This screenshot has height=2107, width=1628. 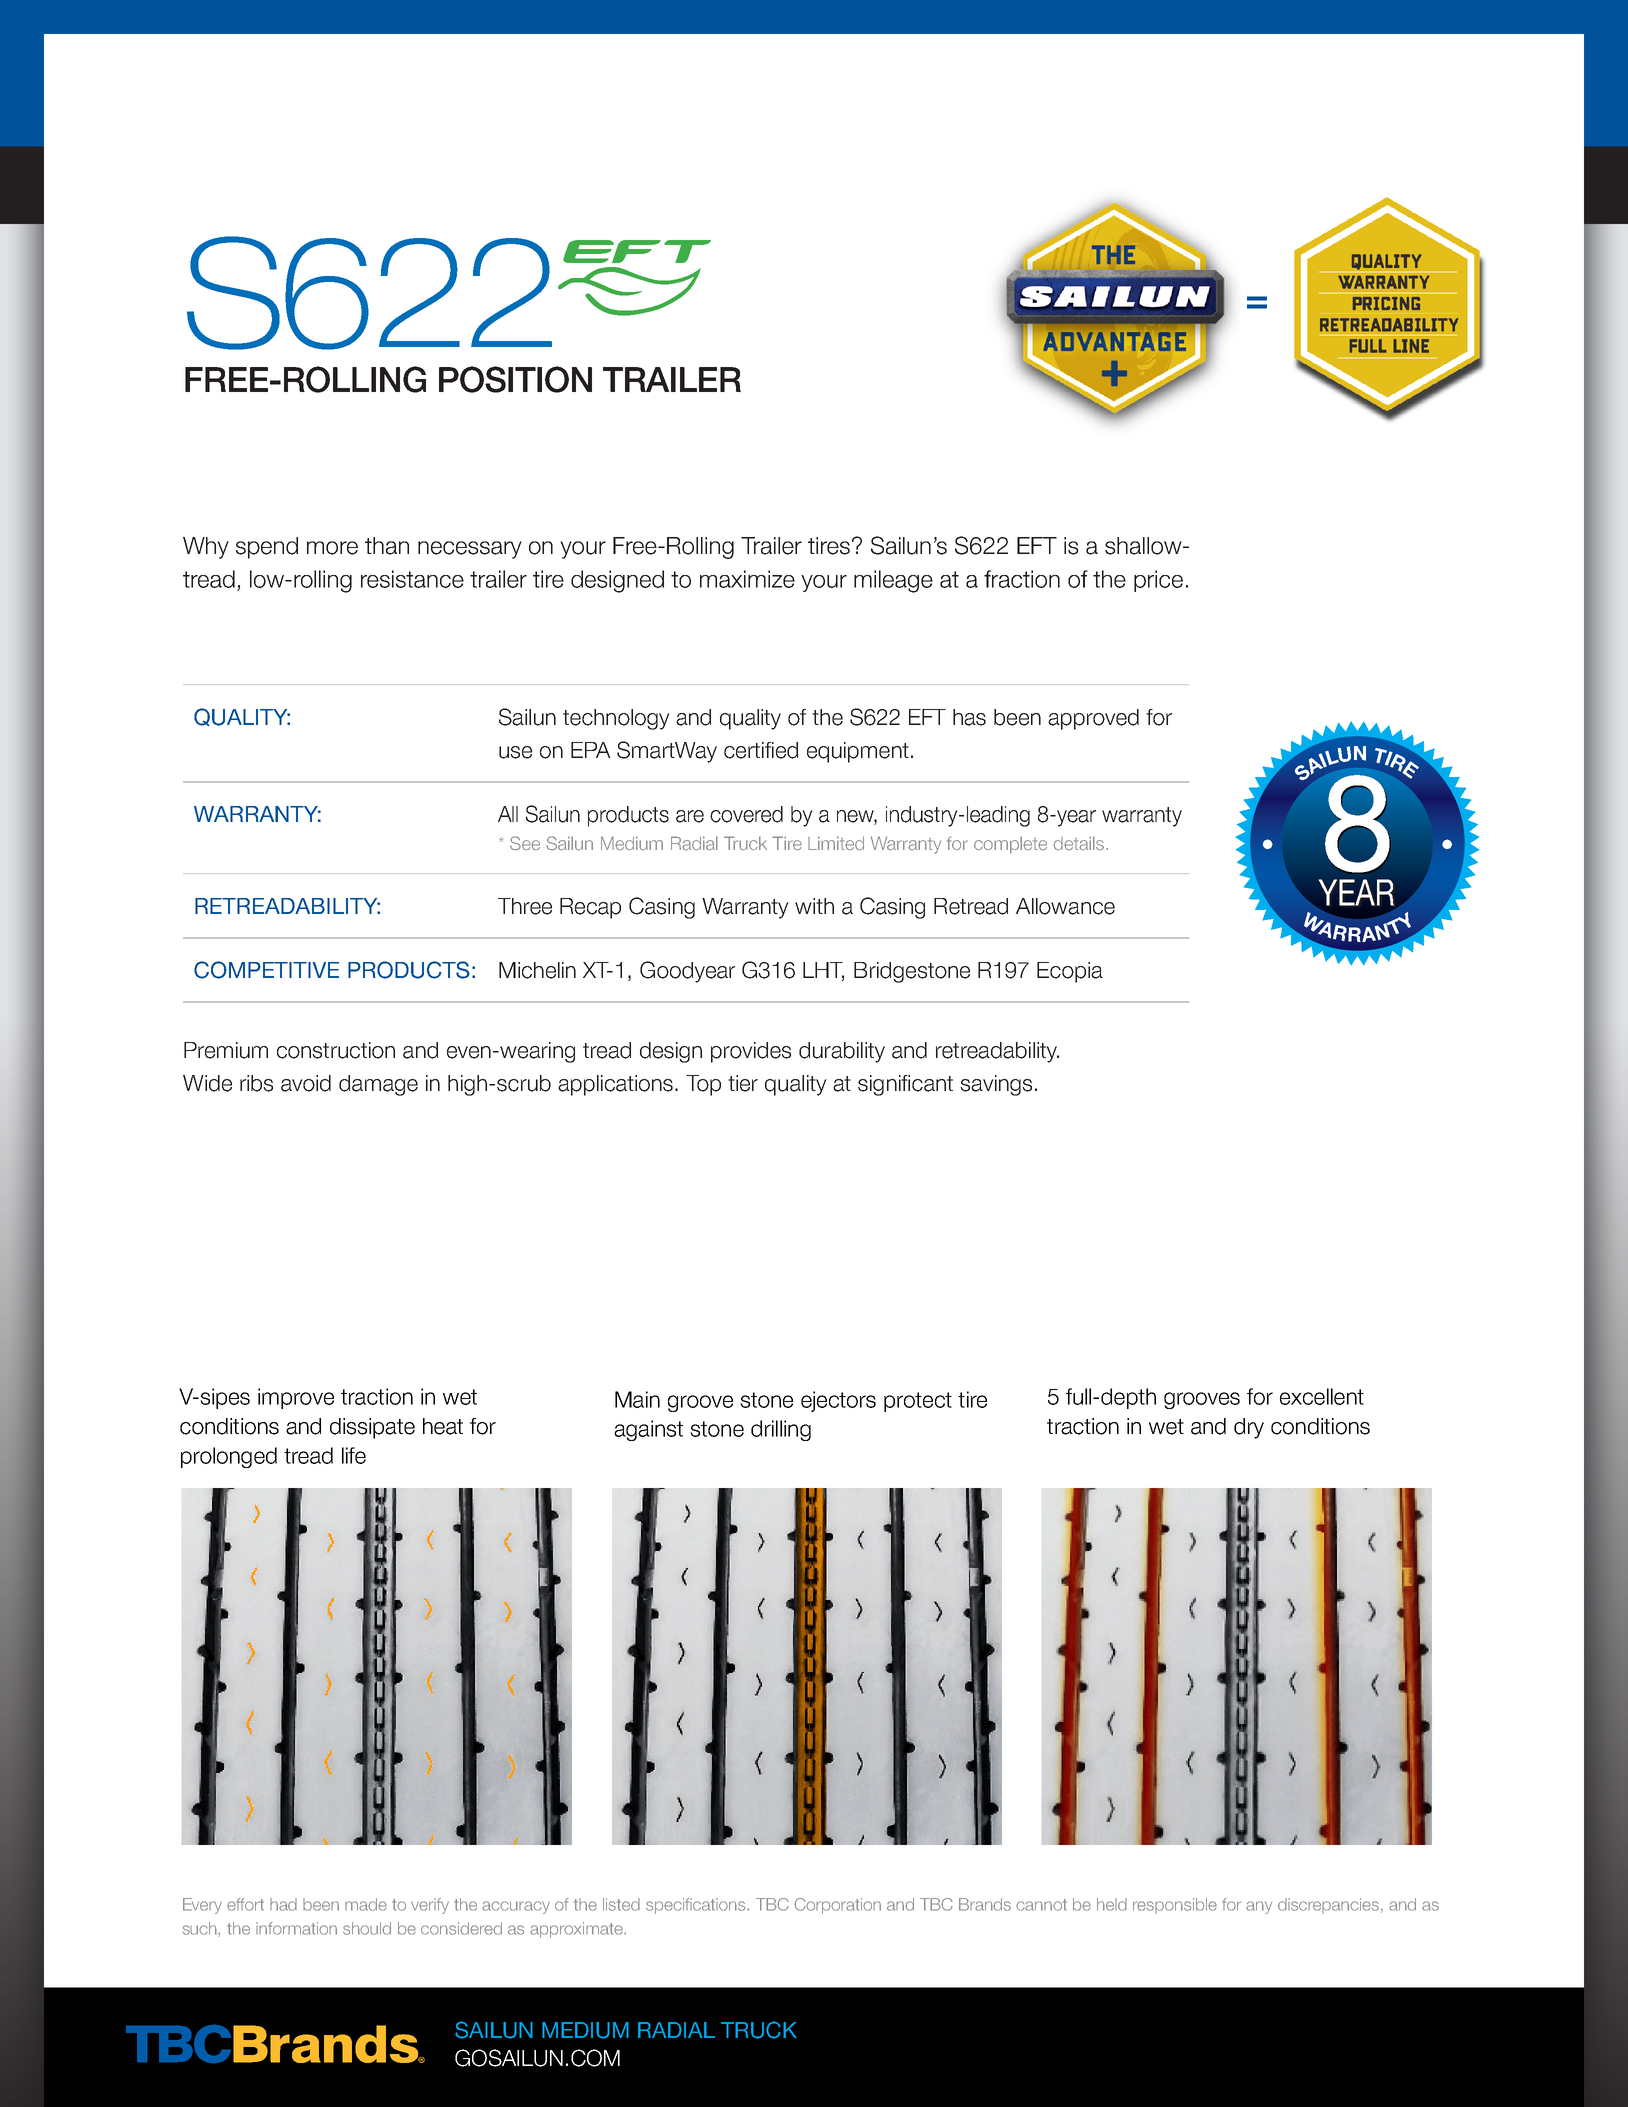 What do you see at coordinates (332, 548) in the screenshot?
I see `more` at bounding box center [332, 548].
